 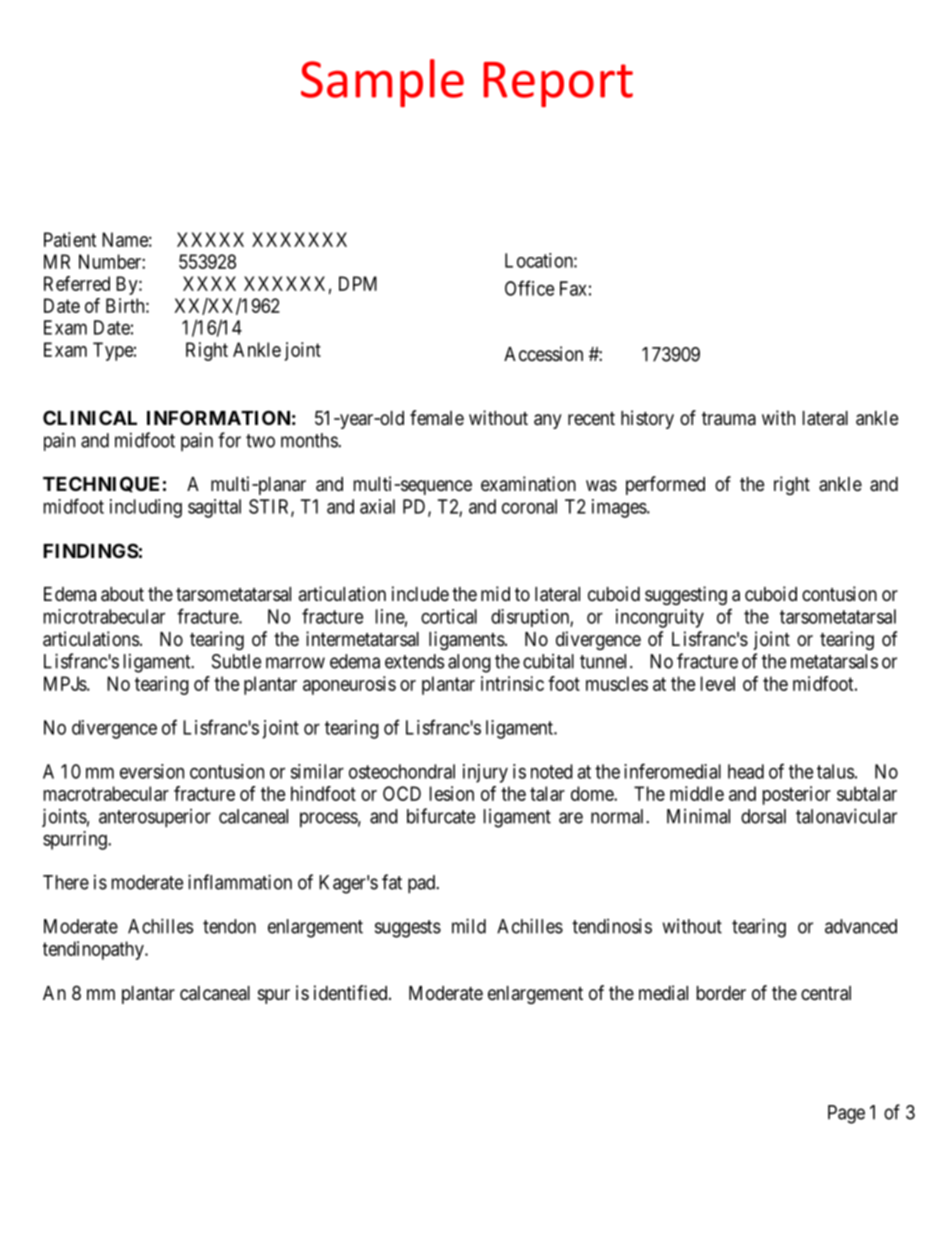 I want to click on Patient, so click(x=70, y=239).
